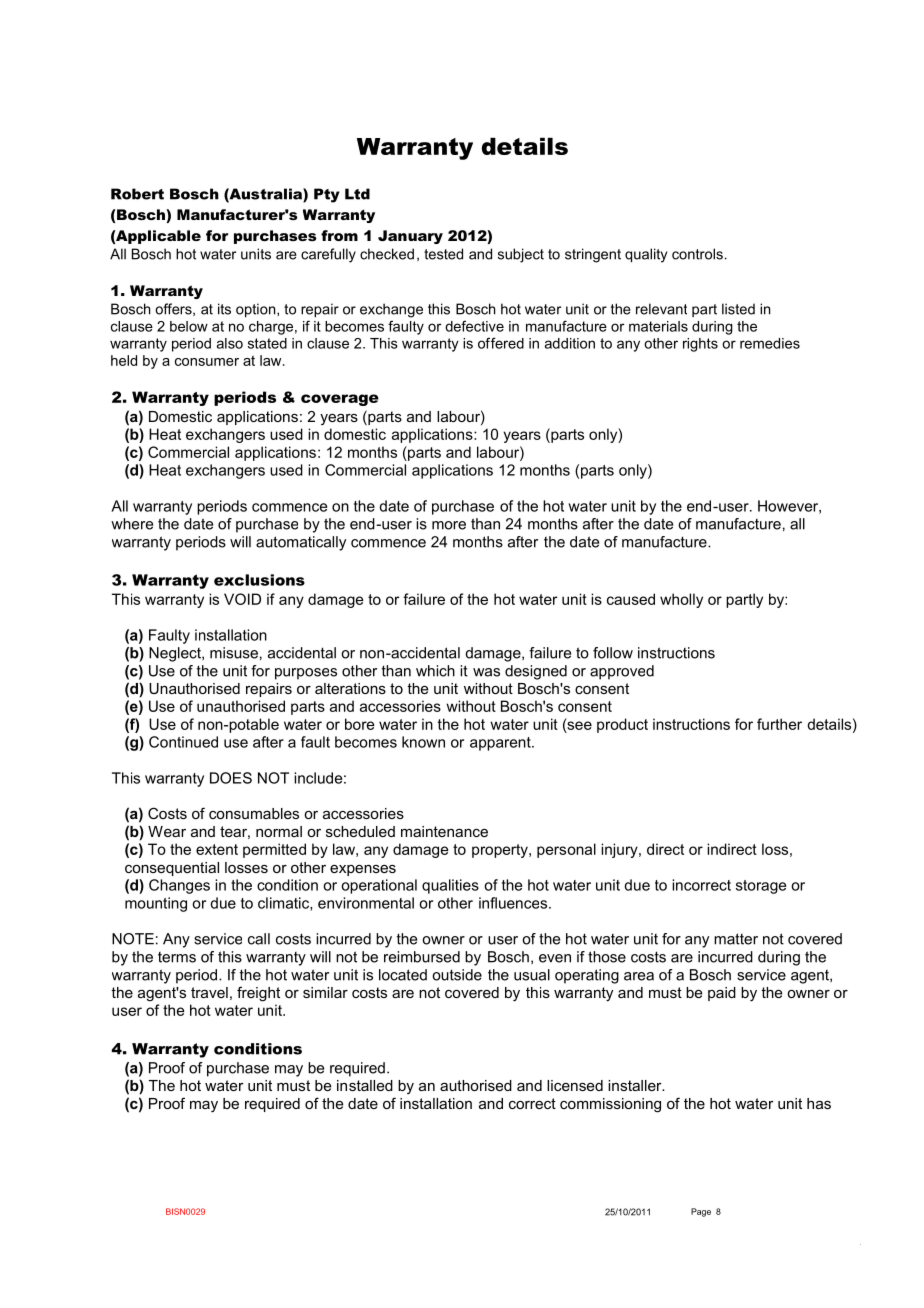  What do you see at coordinates (132, 524) in the document?
I see `where` at bounding box center [132, 524].
